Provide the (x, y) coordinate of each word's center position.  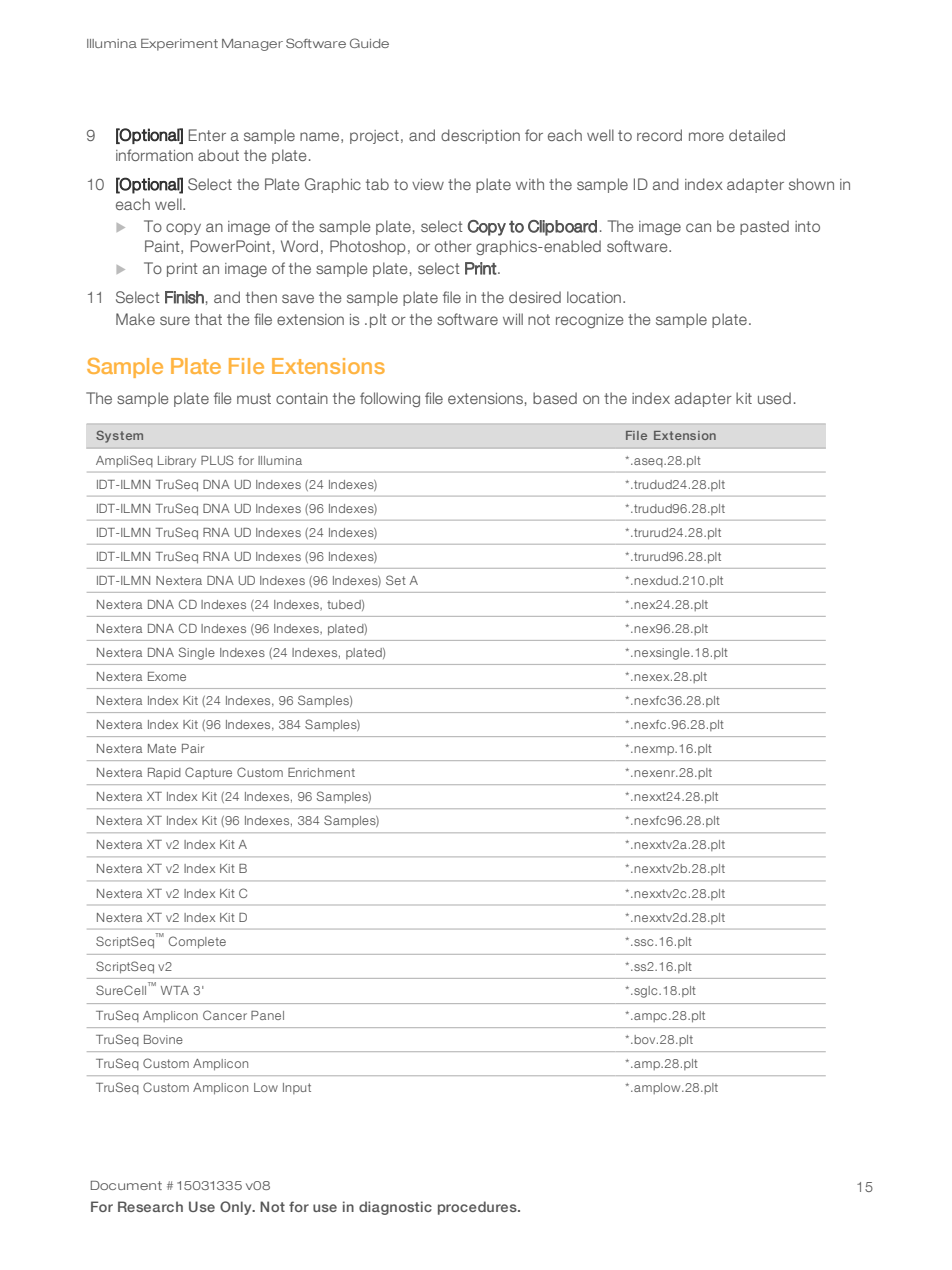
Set (396, 580)
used (774, 398)
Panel (267, 1015)
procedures (478, 1208)
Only (237, 1208)
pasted (764, 227)
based (555, 398)
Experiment (179, 45)
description (480, 136)
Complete (197, 942)
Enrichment (321, 772)
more (706, 136)
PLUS (217, 460)
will (513, 319)
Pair (193, 748)
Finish (184, 297)
